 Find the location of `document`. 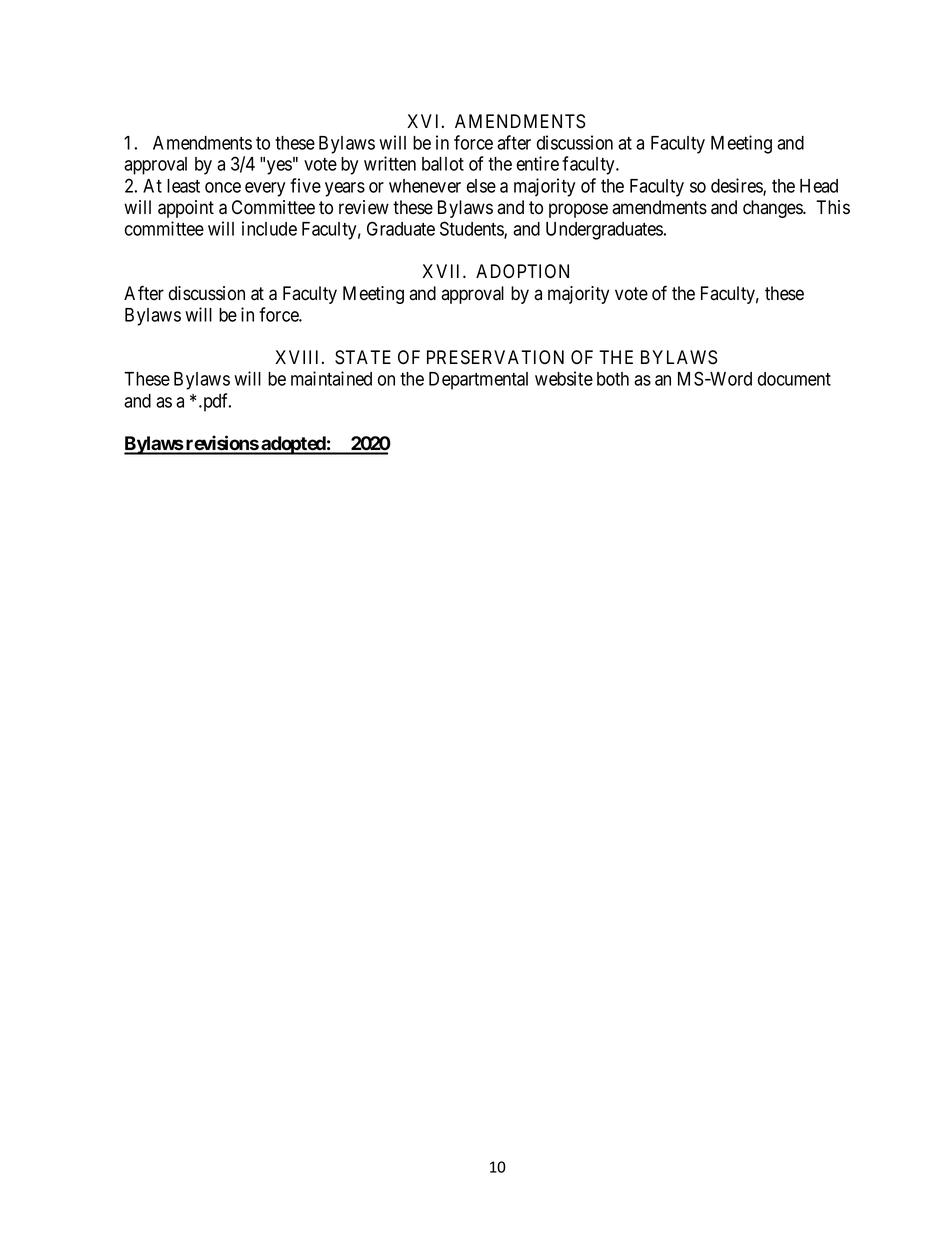

document is located at coordinates (794, 379).
